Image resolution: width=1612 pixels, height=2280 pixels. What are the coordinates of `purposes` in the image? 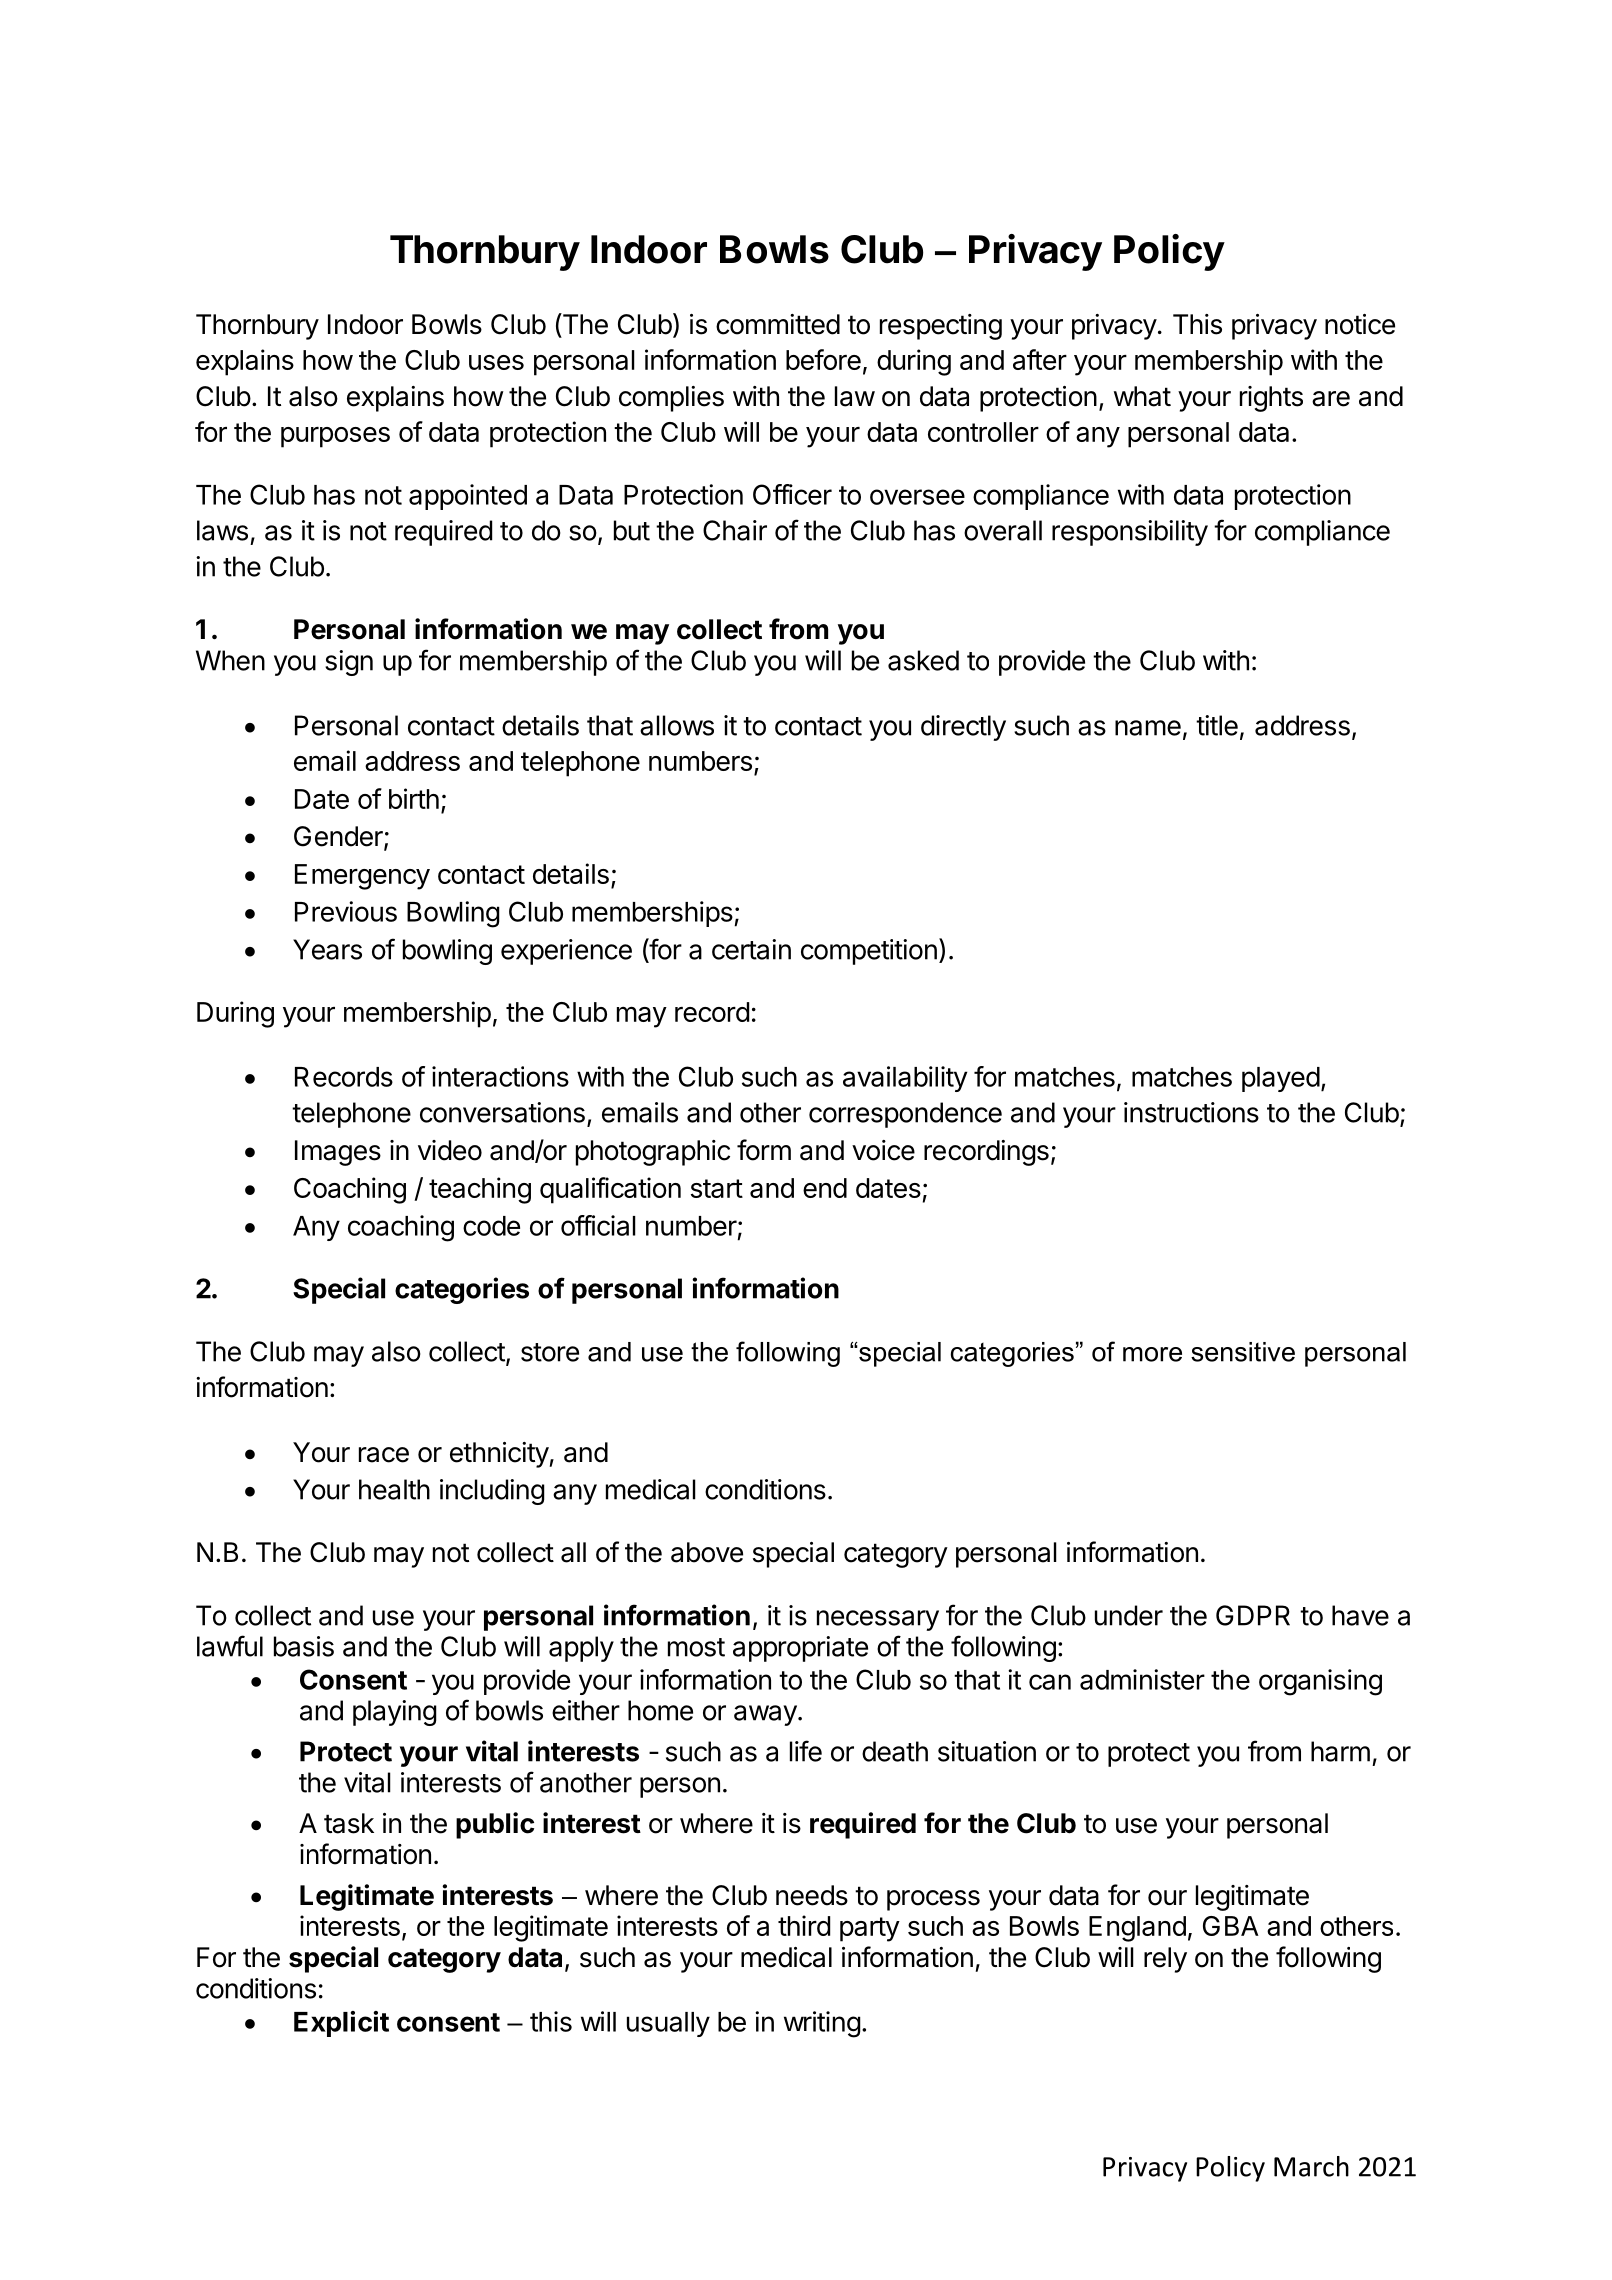 It's located at (335, 437).
